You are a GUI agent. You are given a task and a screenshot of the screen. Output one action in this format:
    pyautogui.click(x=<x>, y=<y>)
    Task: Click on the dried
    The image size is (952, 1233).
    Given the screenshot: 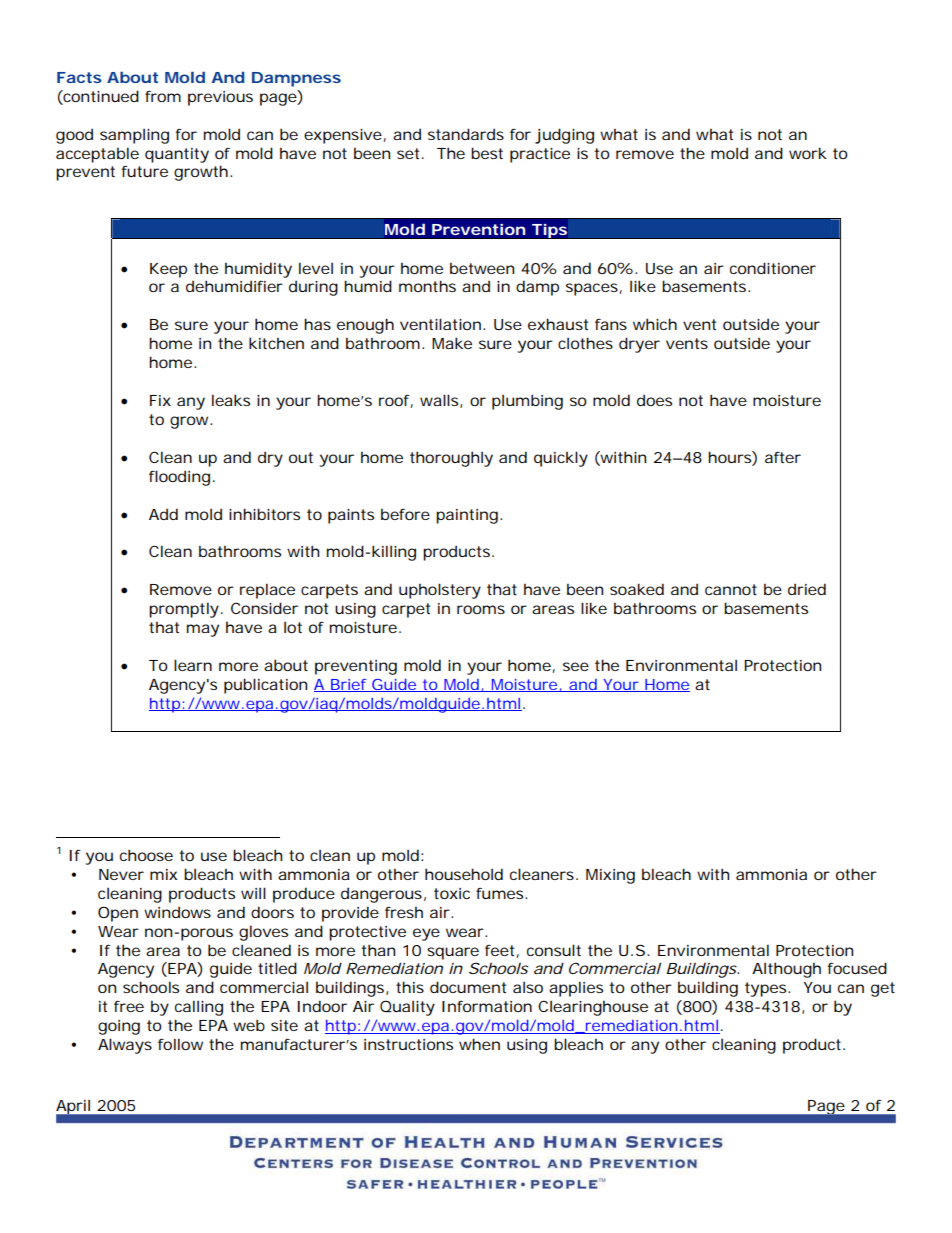 What is the action you would take?
    pyautogui.click(x=807, y=589)
